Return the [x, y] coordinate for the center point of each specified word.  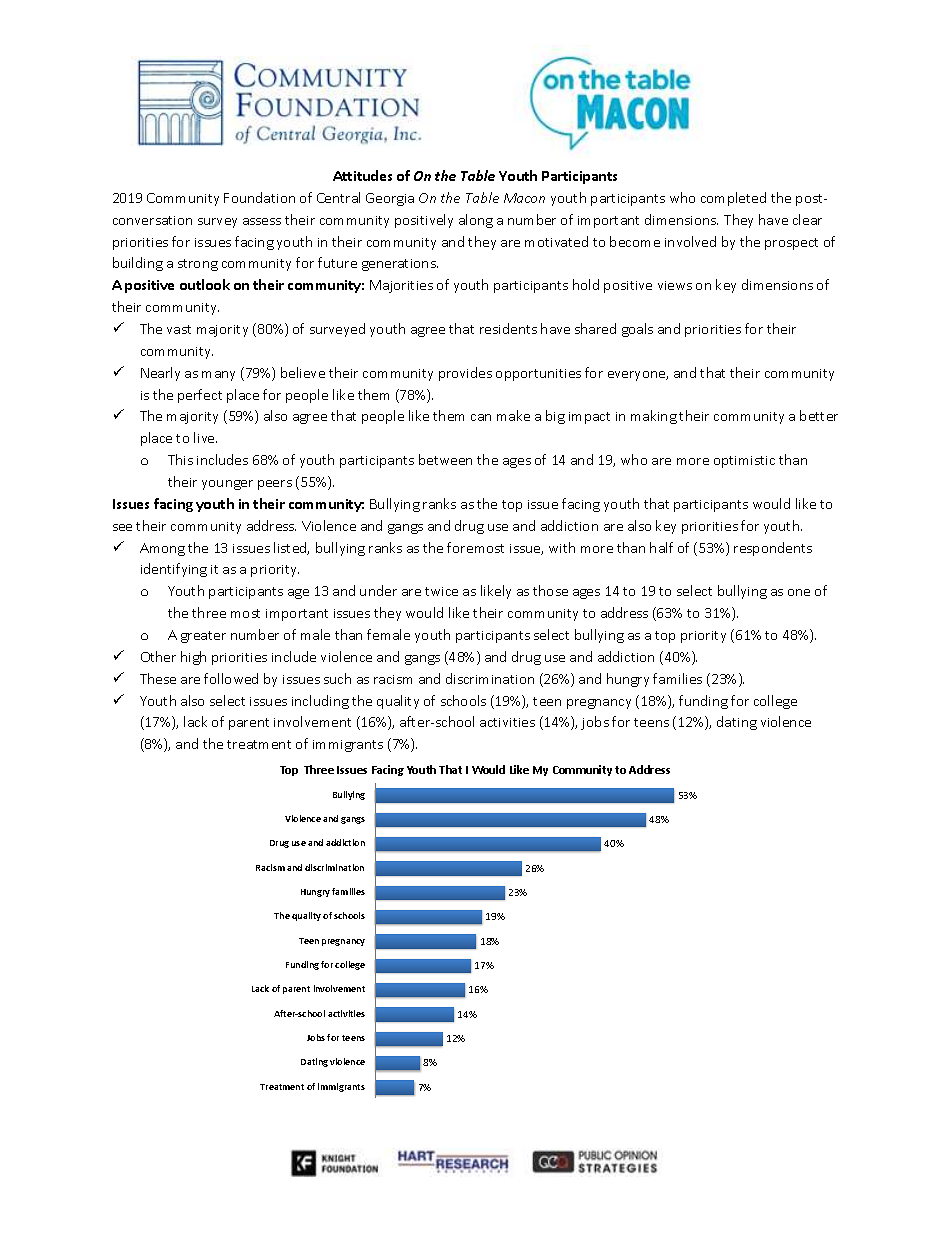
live [205, 437]
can [481, 417]
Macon [524, 198]
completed [733, 199]
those [550, 590]
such [337, 678]
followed [231, 678]
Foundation [259, 197]
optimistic [744, 462]
